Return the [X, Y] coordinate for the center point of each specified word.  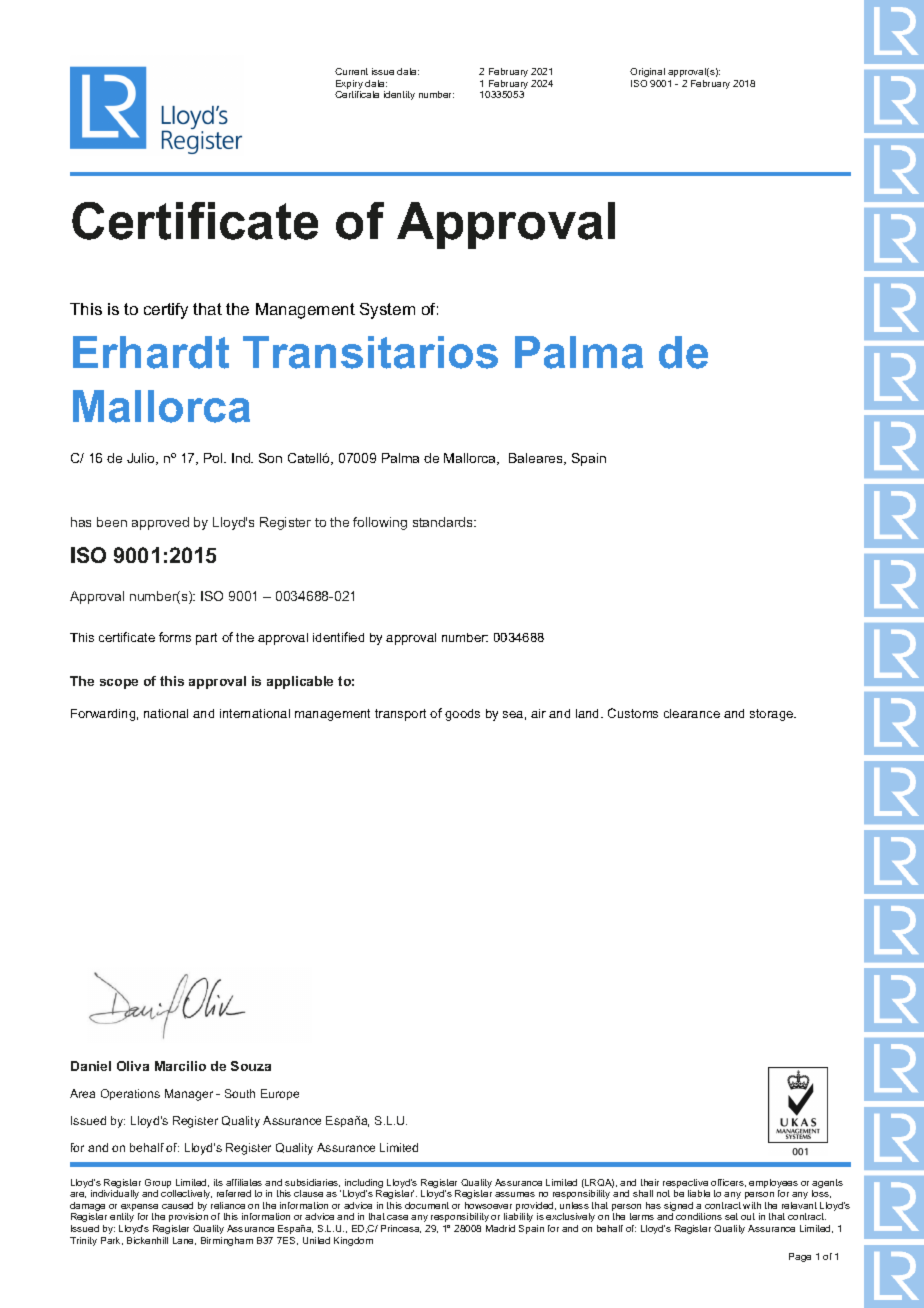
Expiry [349, 86]
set [731, 1216]
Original [647, 72]
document [427, 1205]
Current [351, 71]
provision [188, 1217]
